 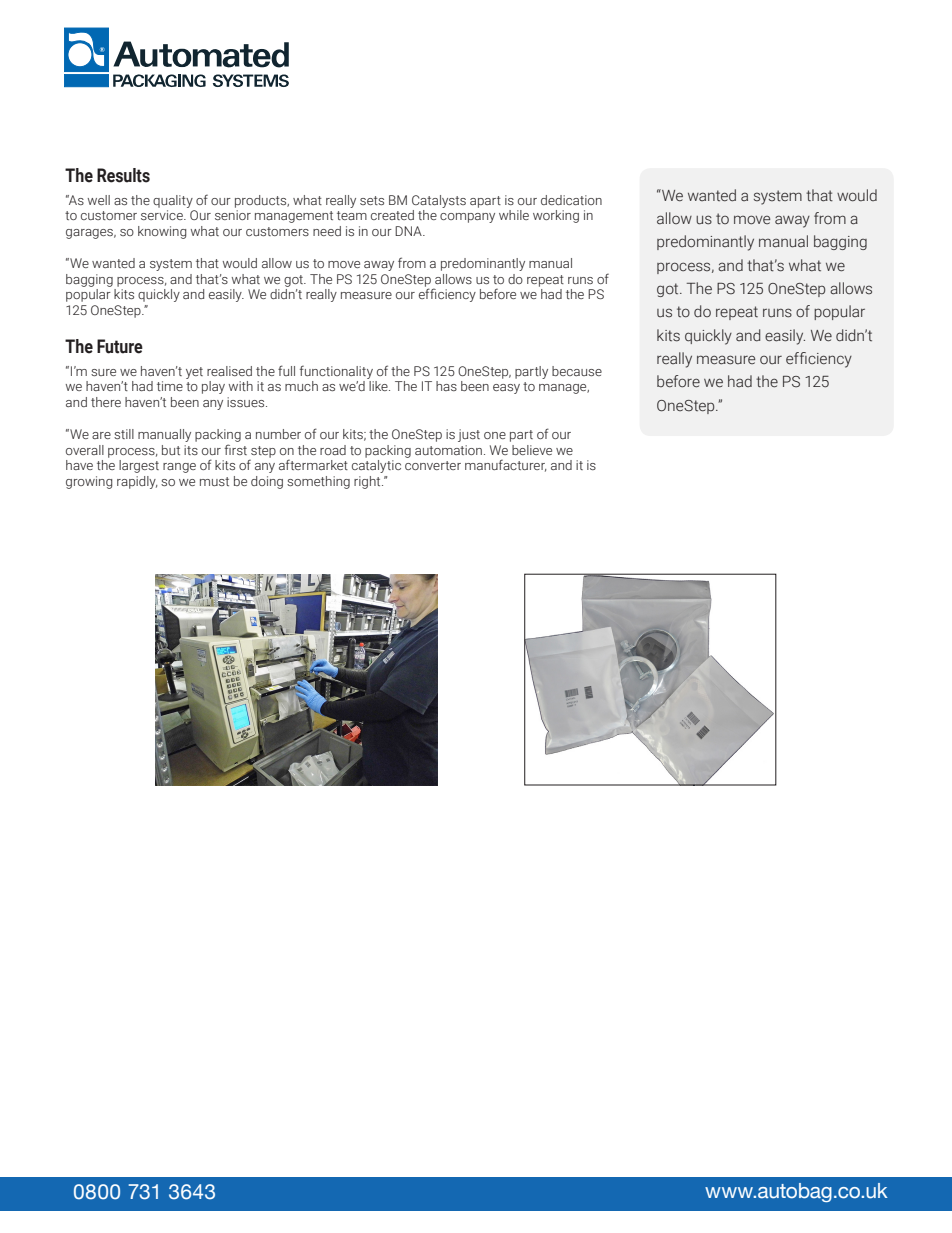 I want to click on need, so click(x=327, y=231).
